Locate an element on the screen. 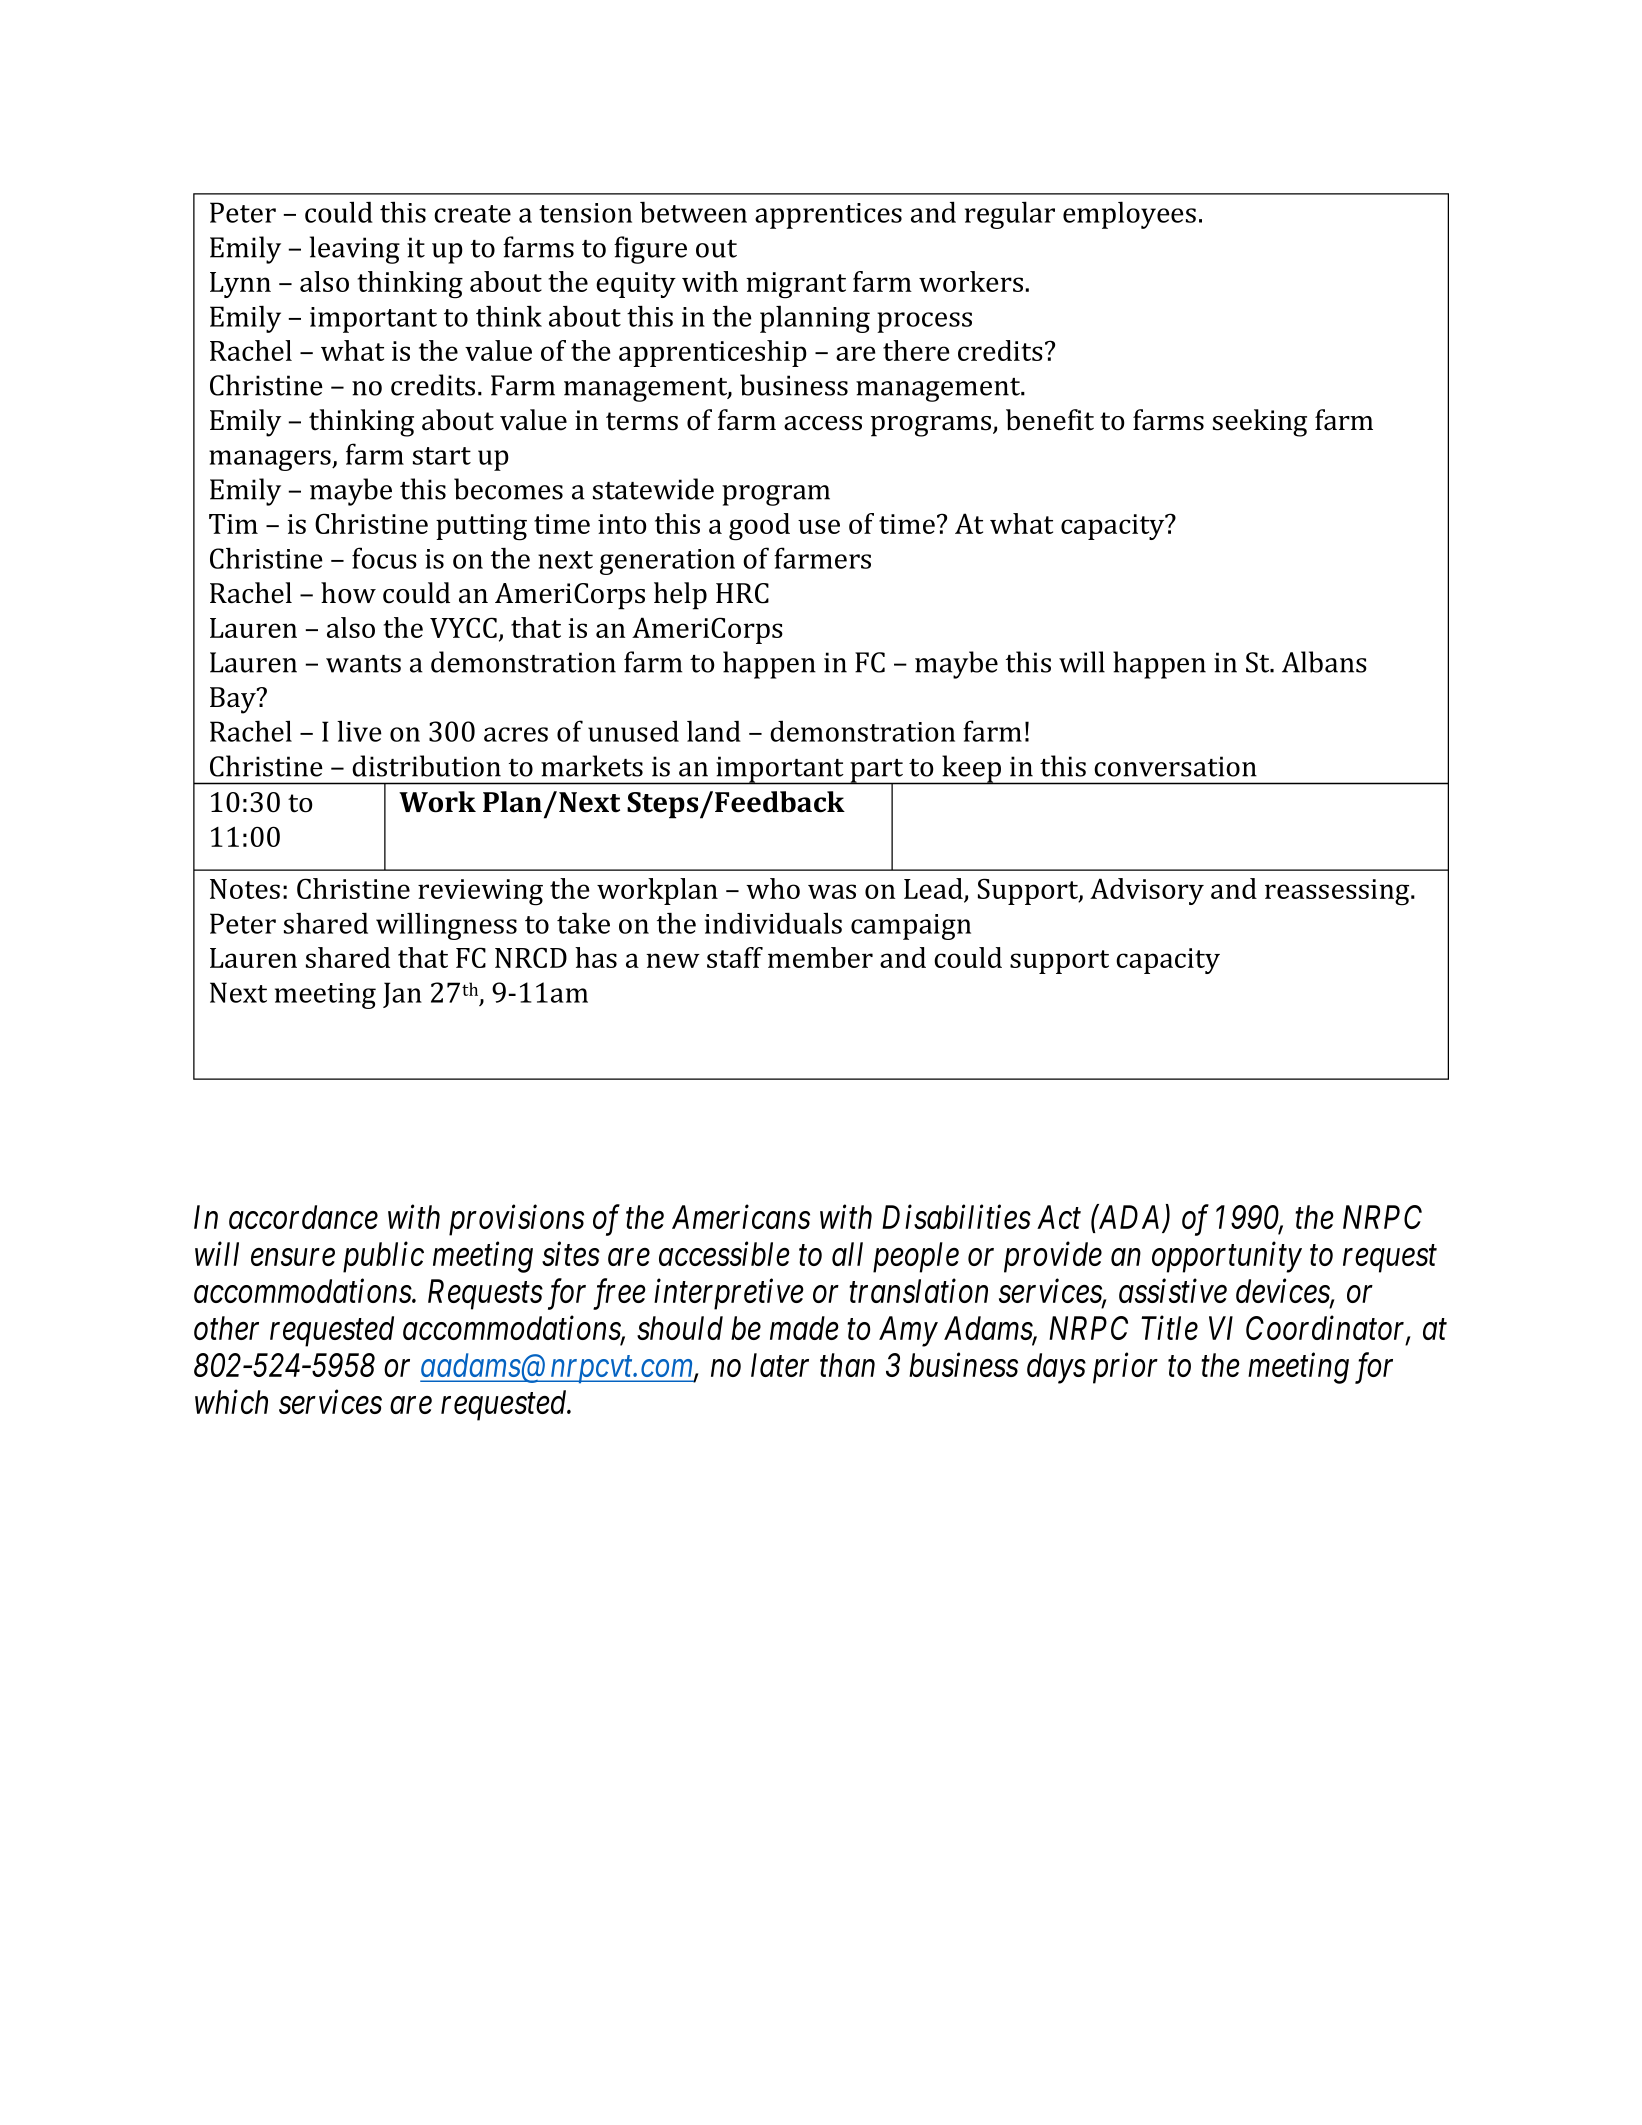  seeking is located at coordinates (1260, 423).
